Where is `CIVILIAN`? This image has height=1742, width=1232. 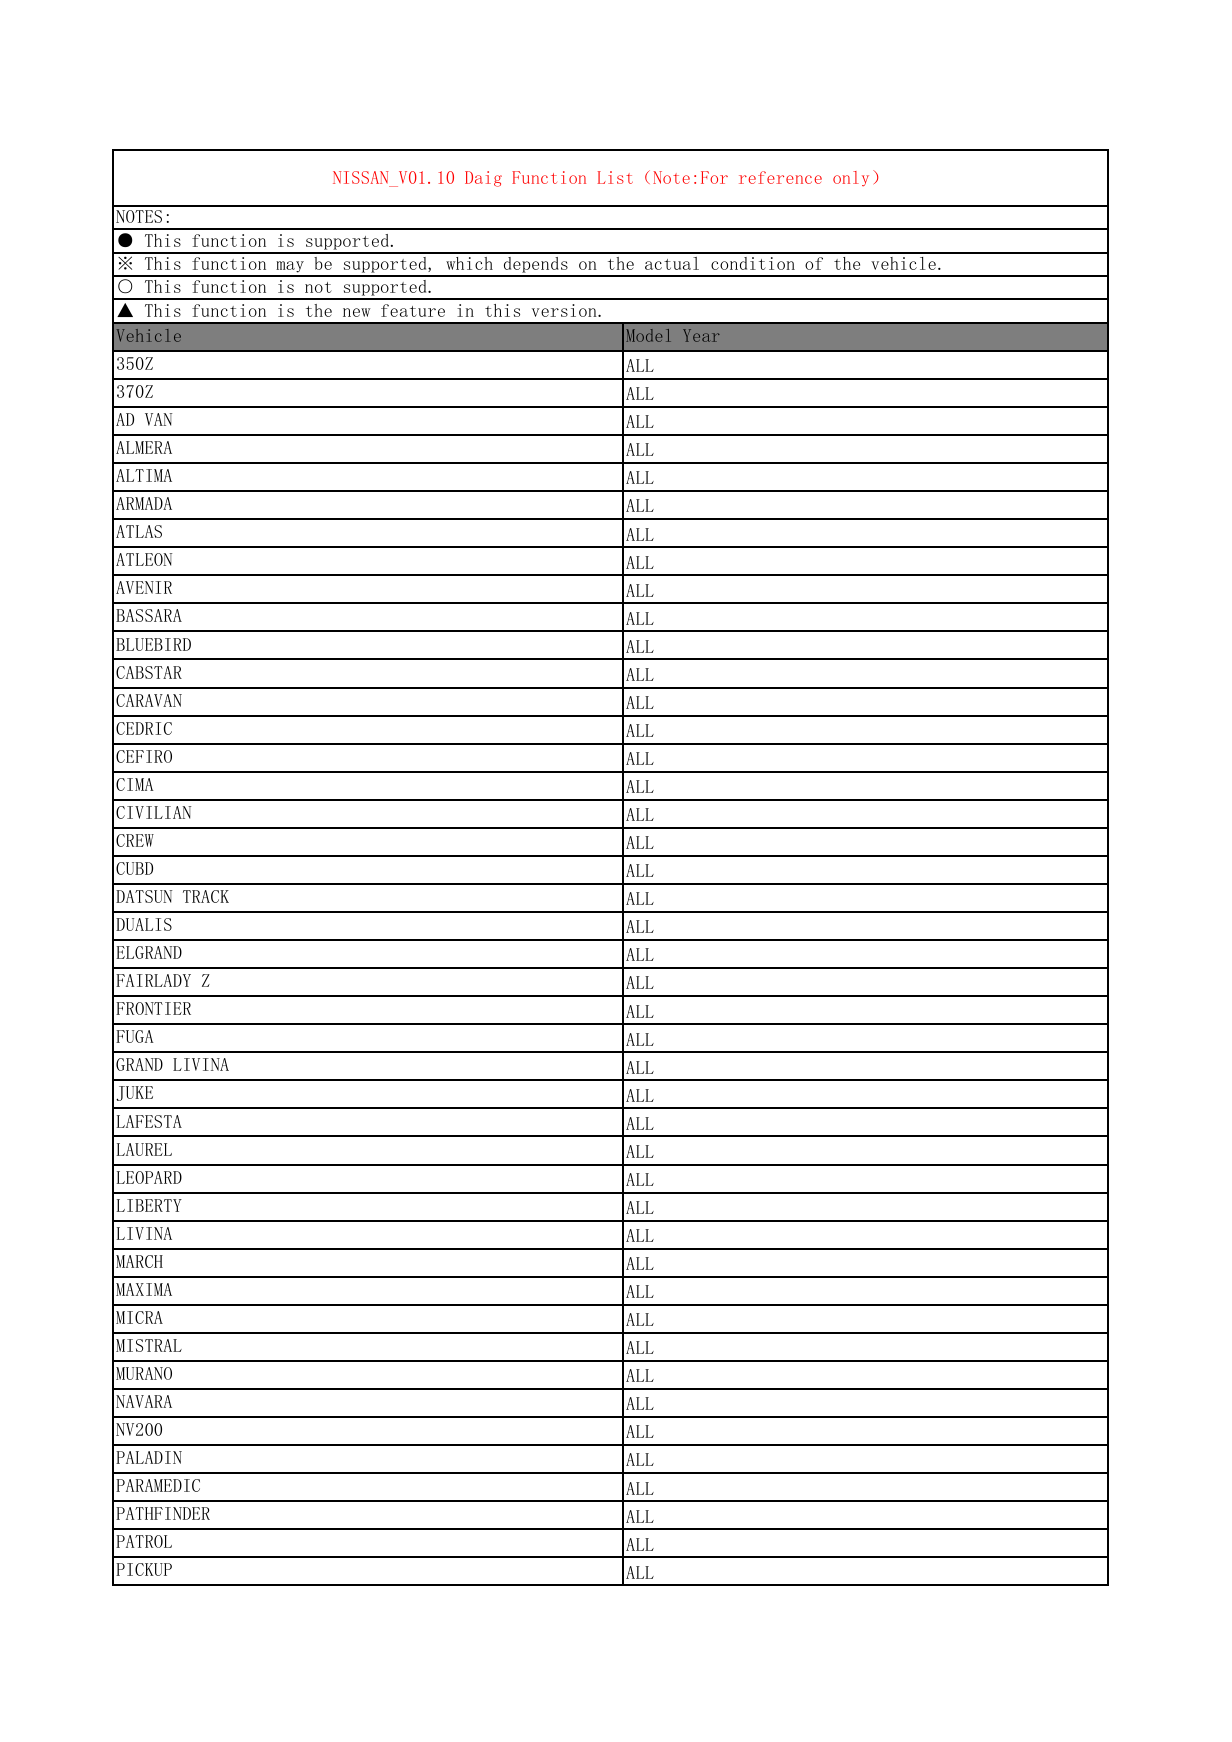
CIVILIAN is located at coordinates (153, 812).
